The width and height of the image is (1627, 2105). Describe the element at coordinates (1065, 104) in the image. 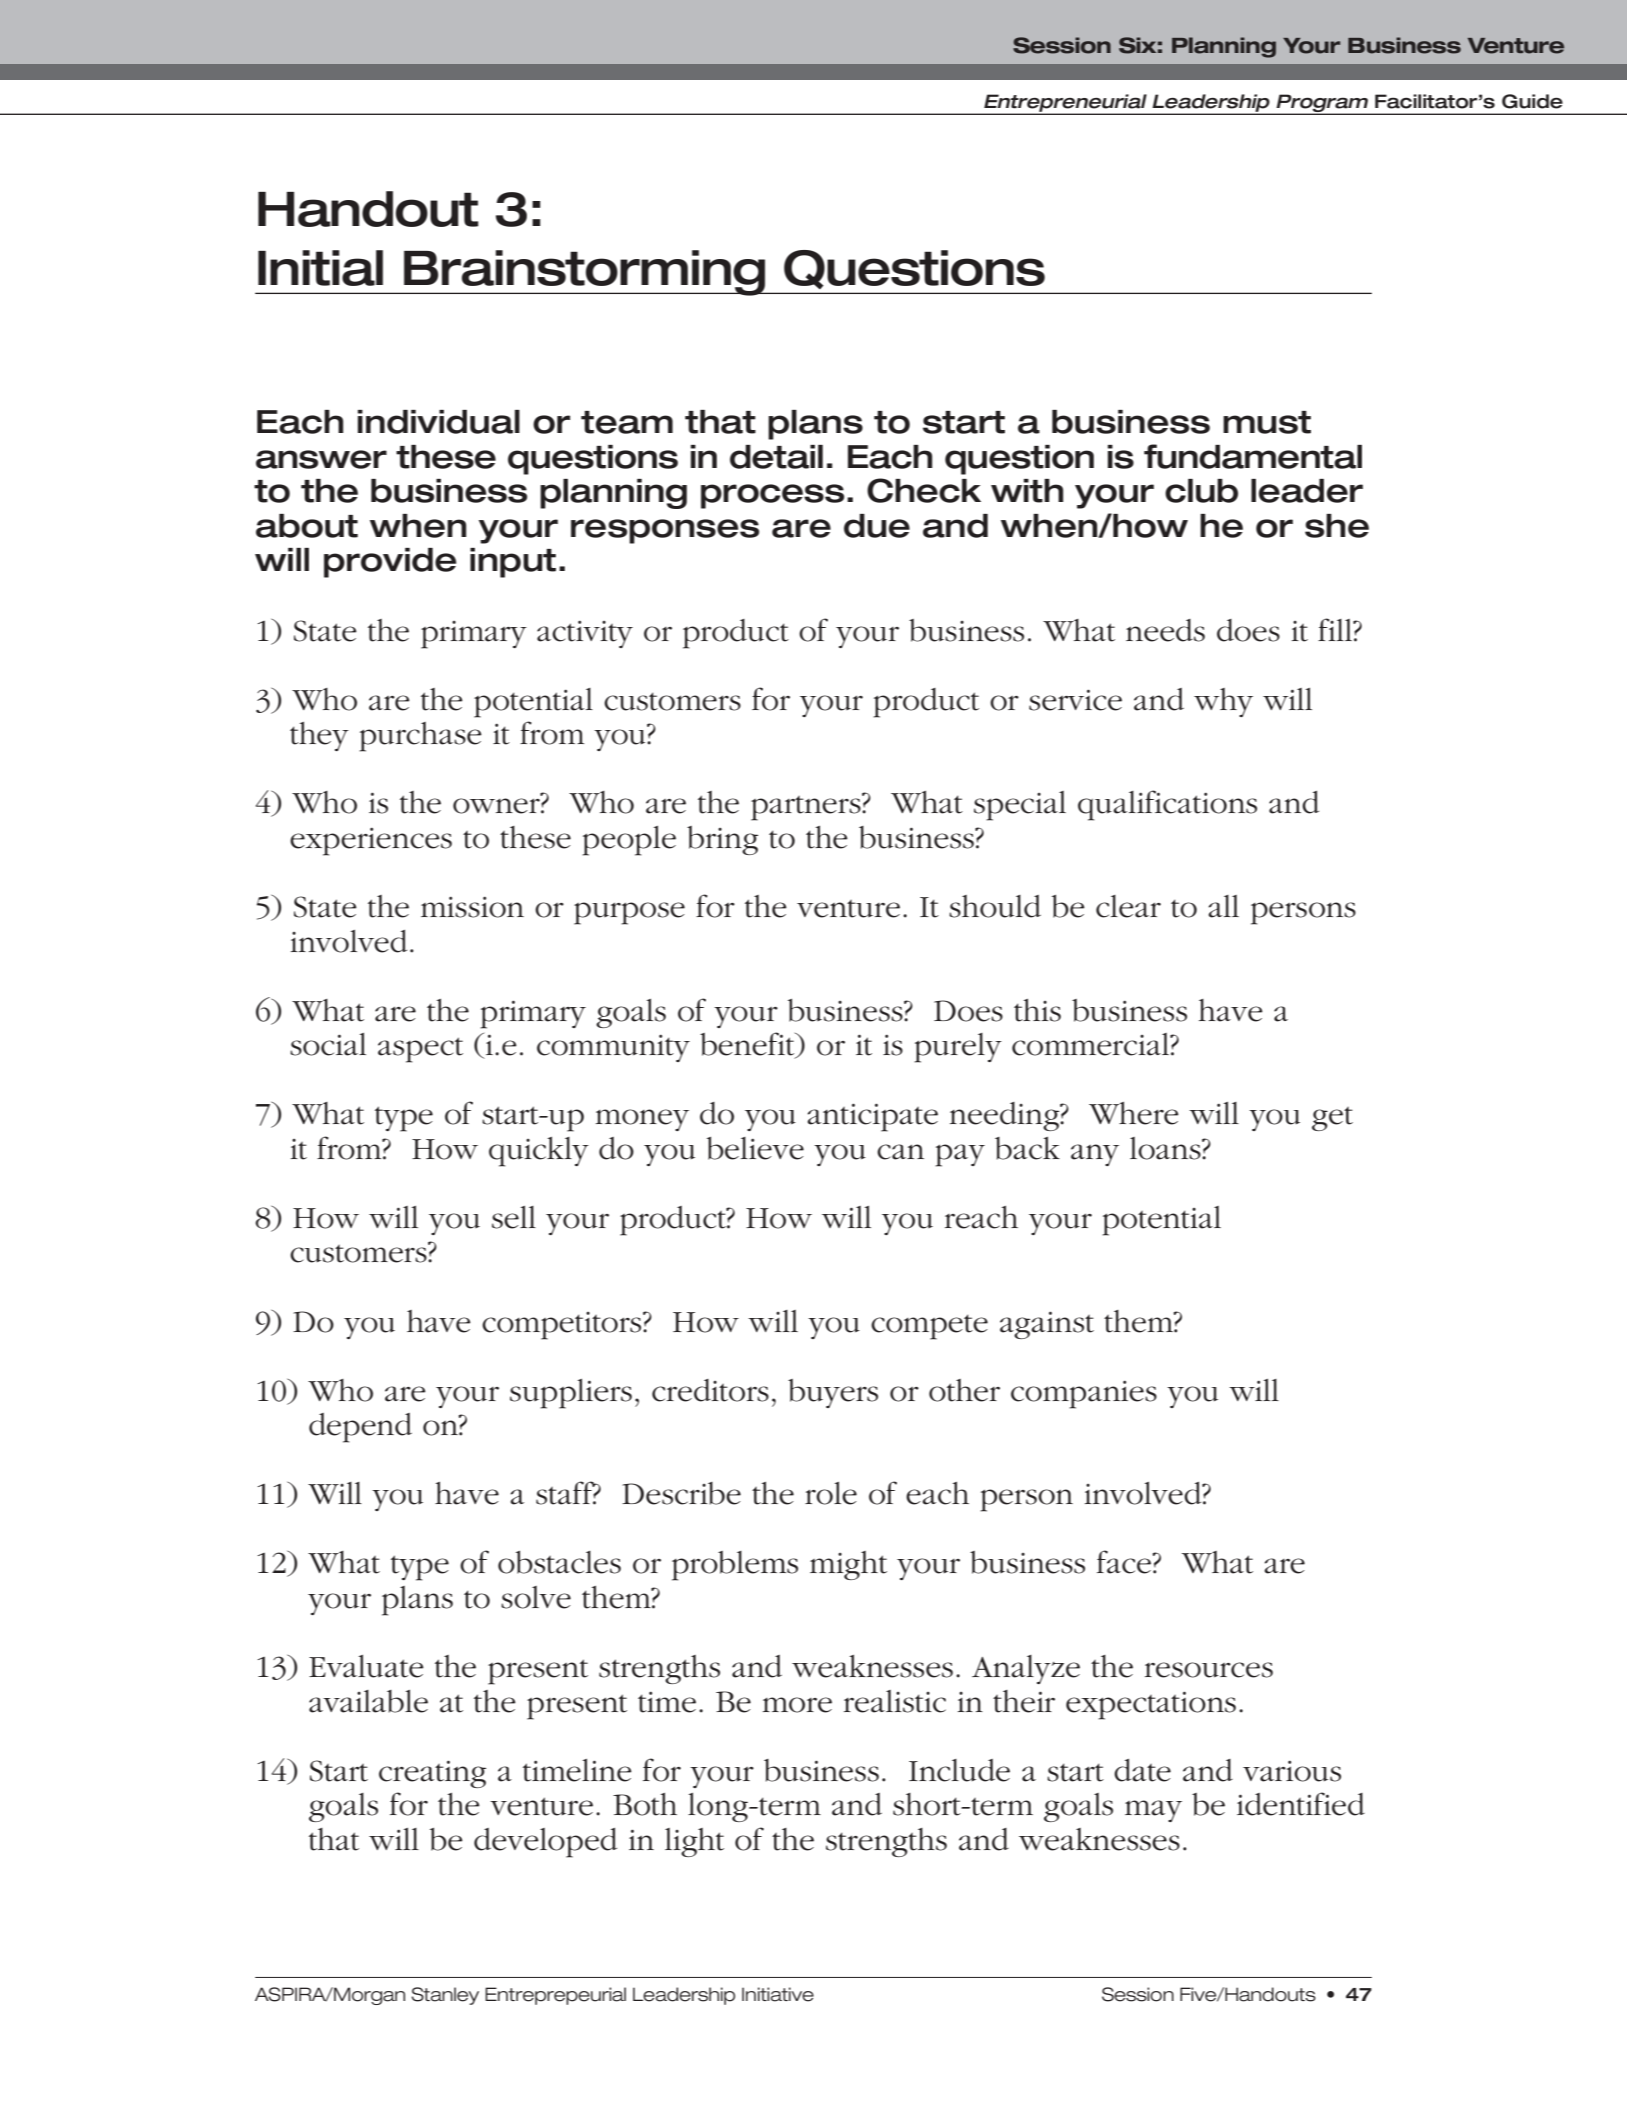

I see `Entrepreneurial` at that location.
